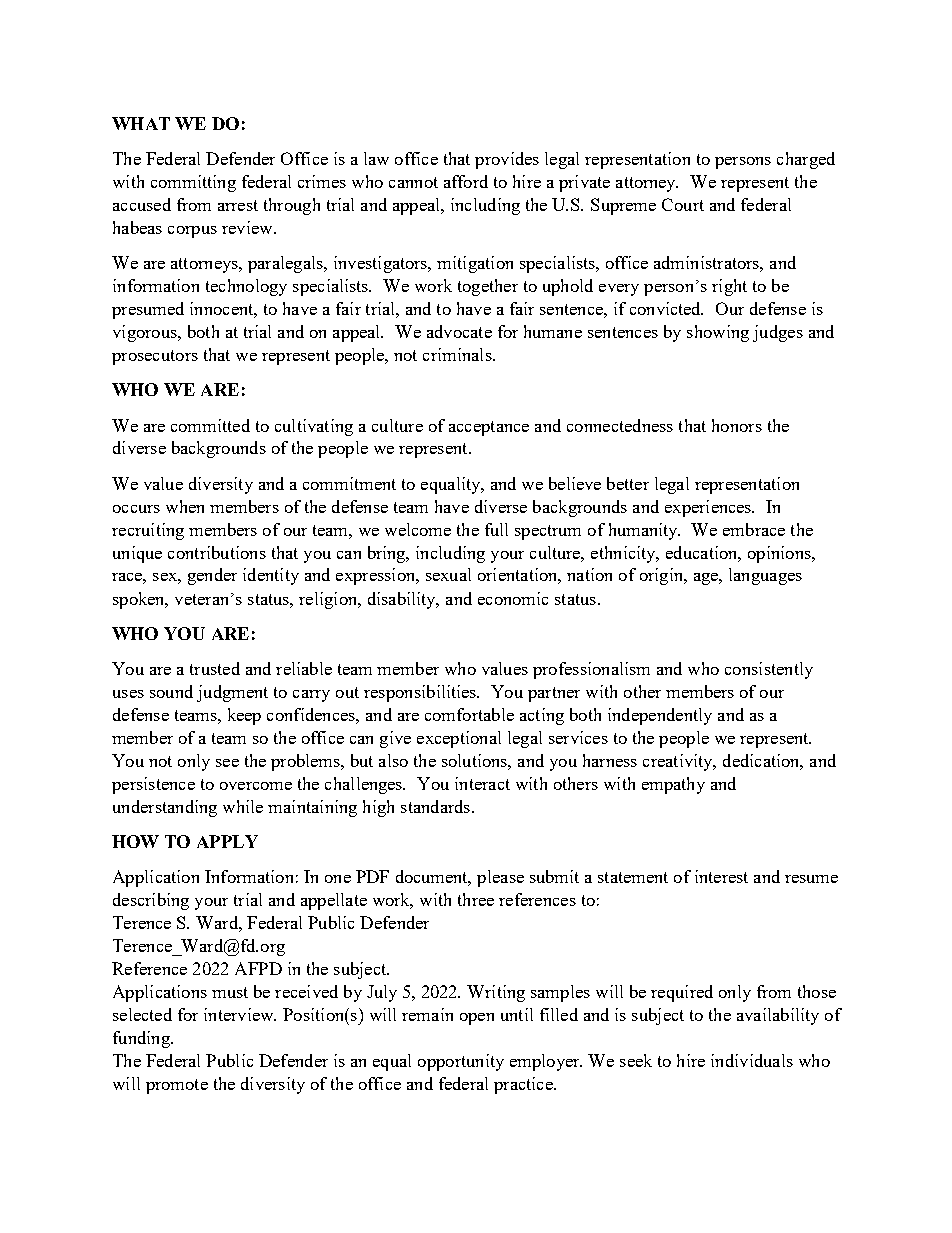  Describe the element at coordinates (437, 806) in the screenshot. I see `standards` at that location.
